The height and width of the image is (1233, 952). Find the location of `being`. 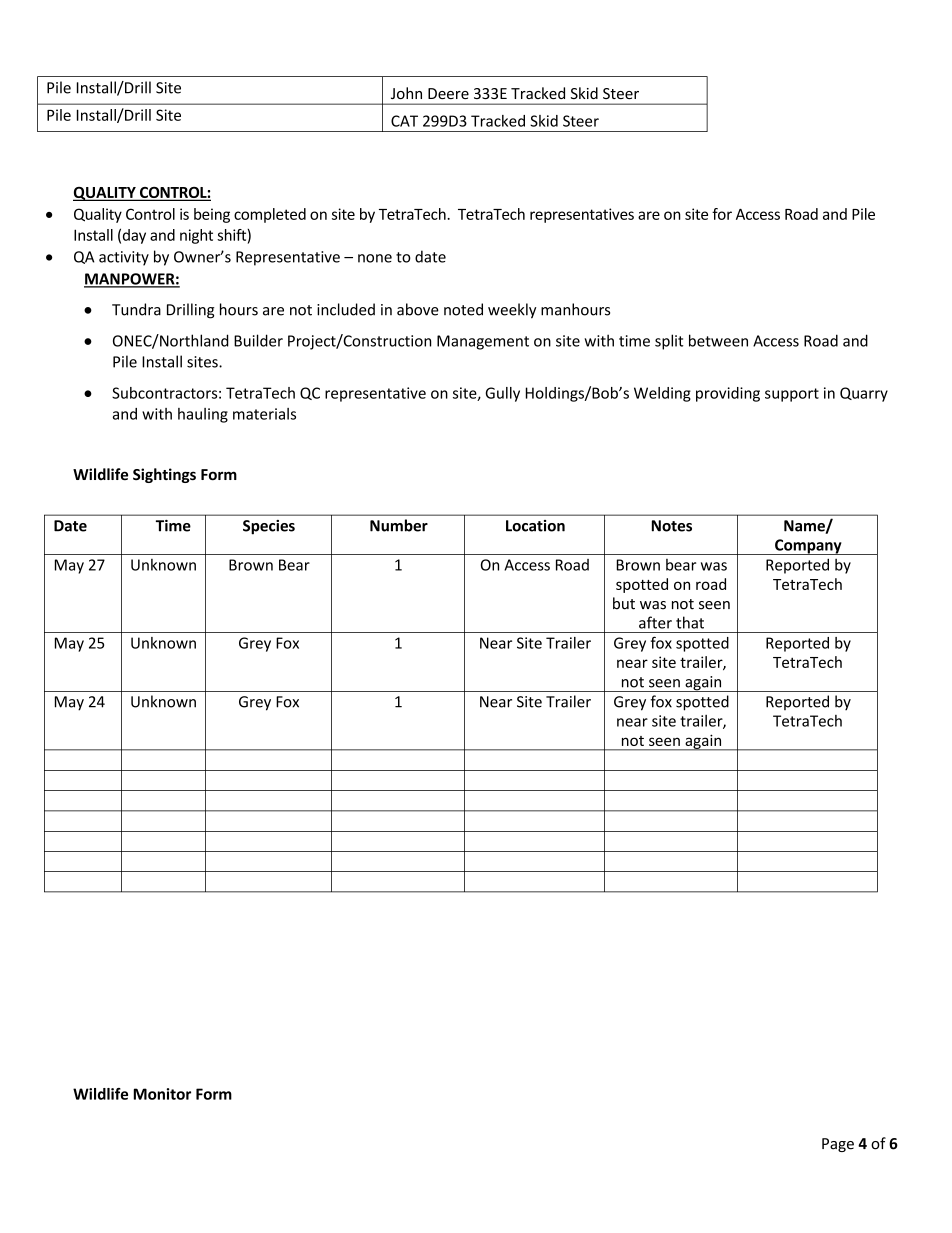

being is located at coordinates (212, 215).
